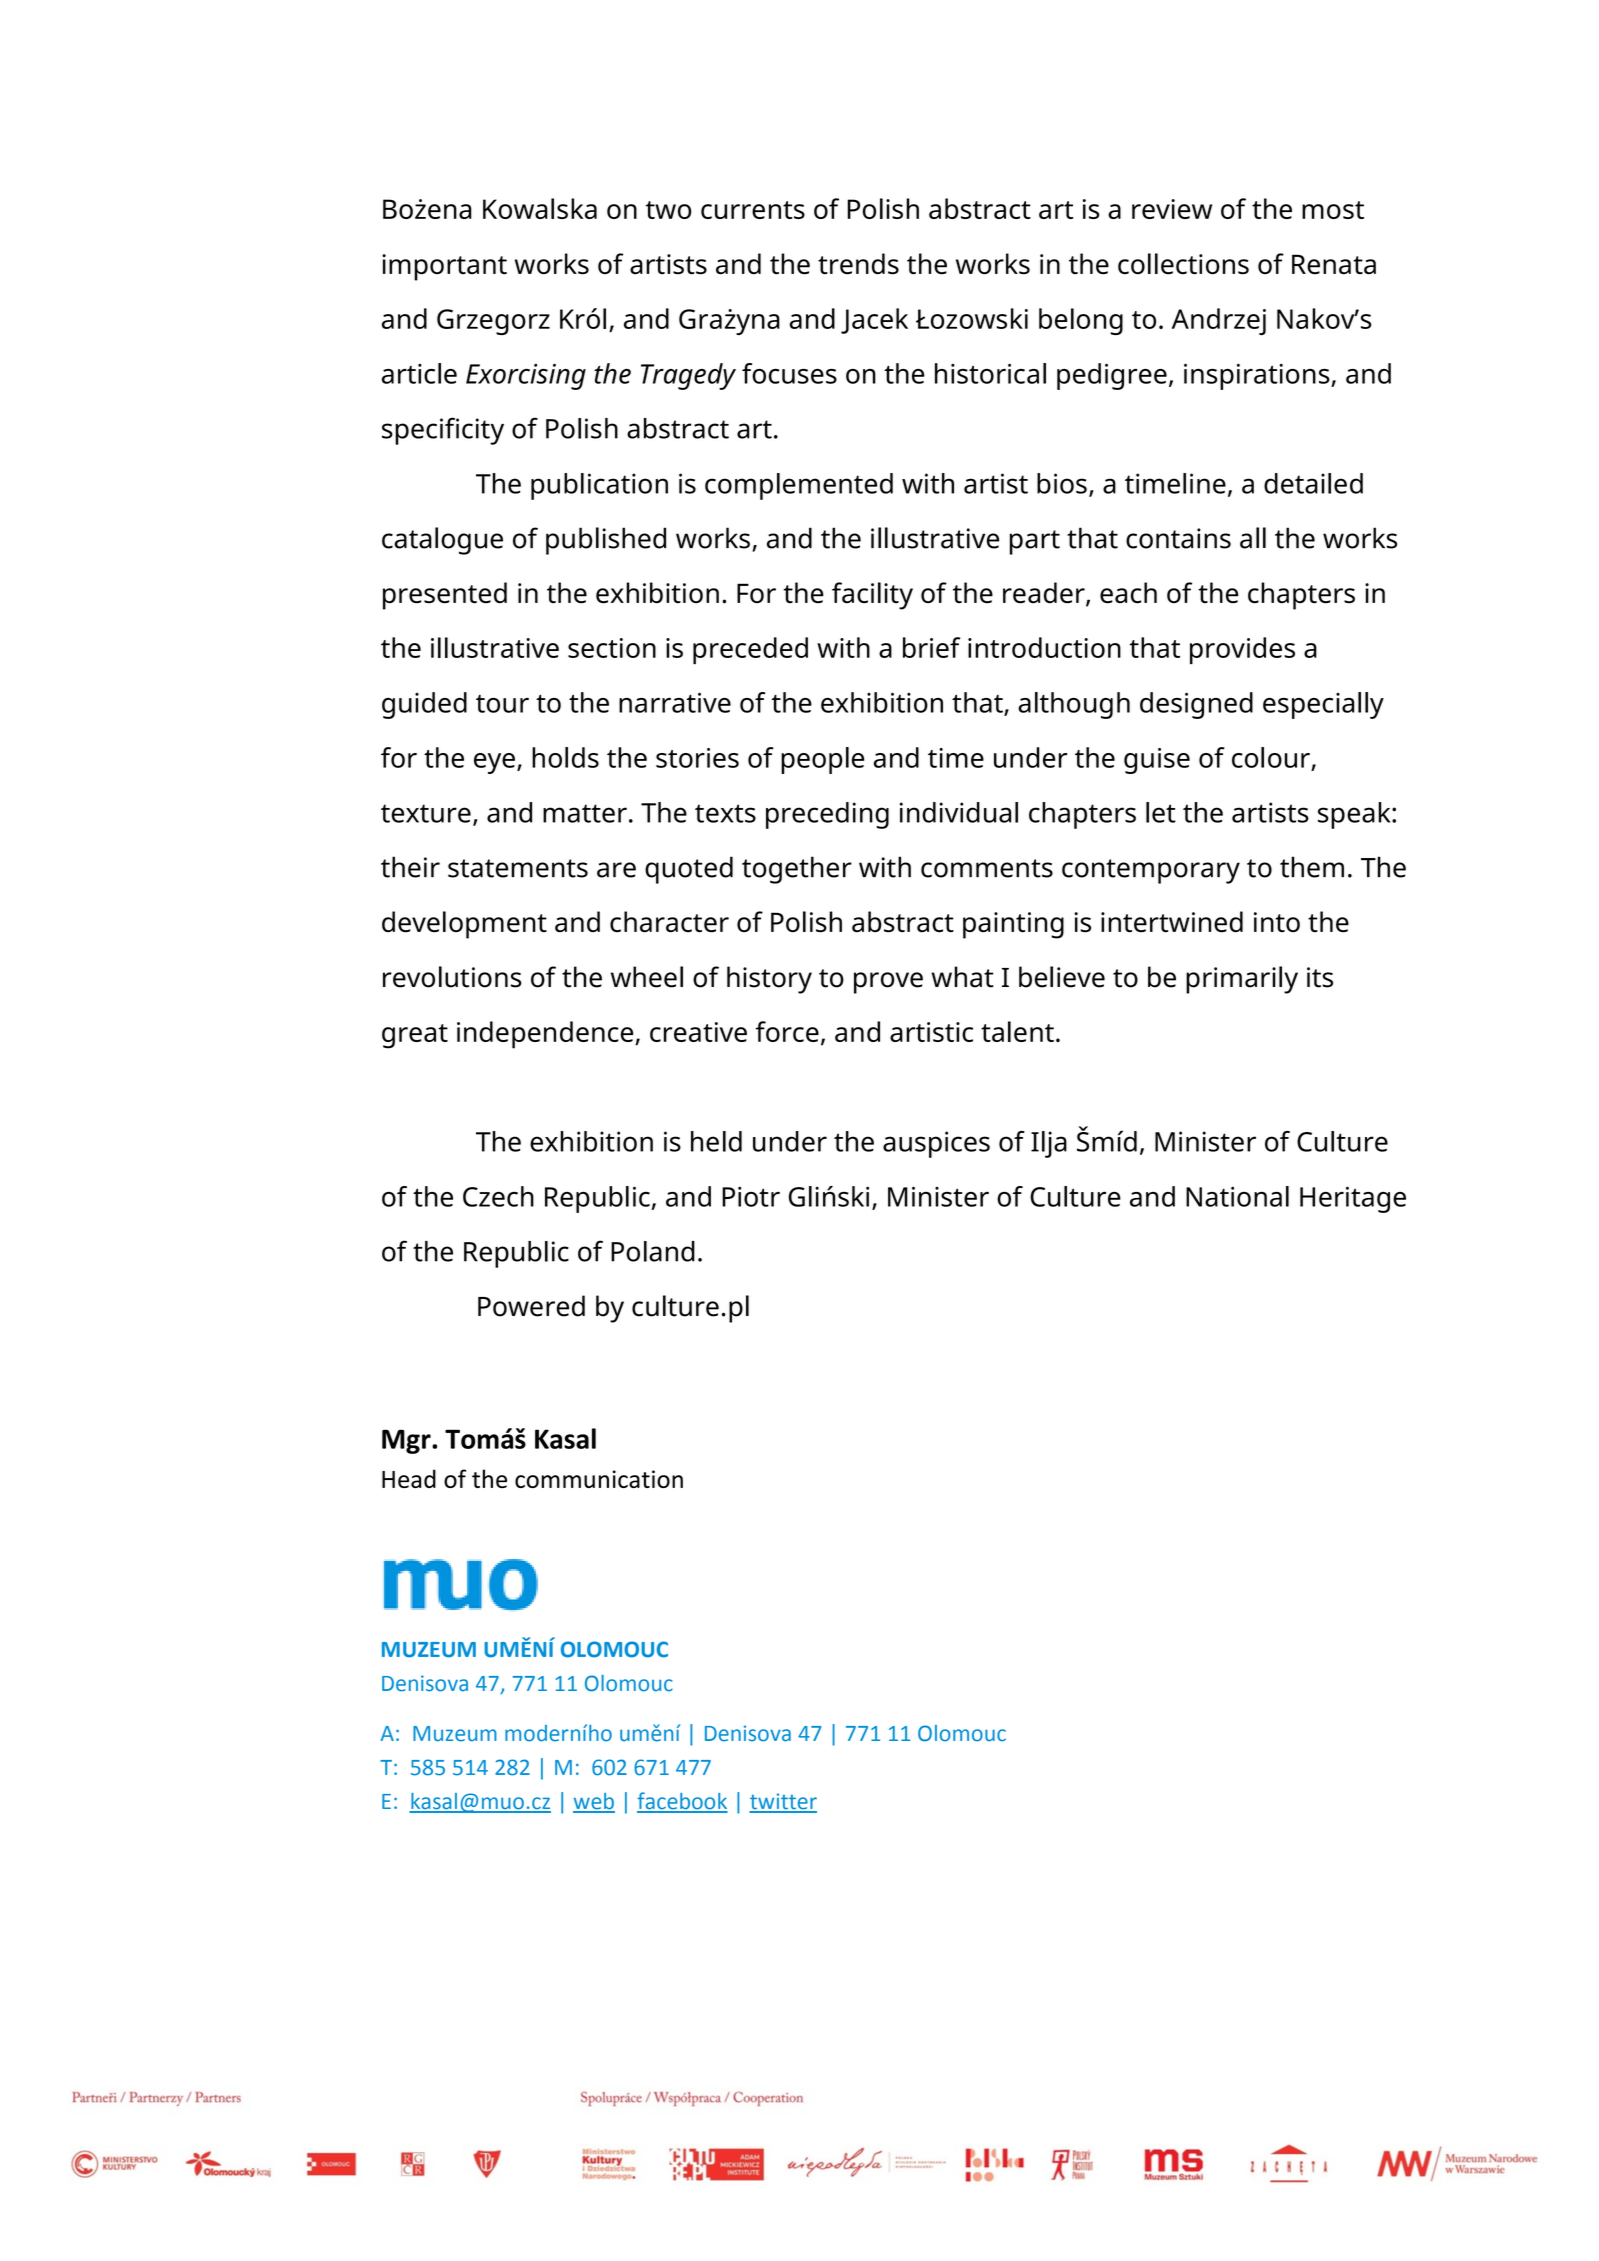 This screenshot has height=2261, width=1599. I want to click on important, so click(444, 267).
